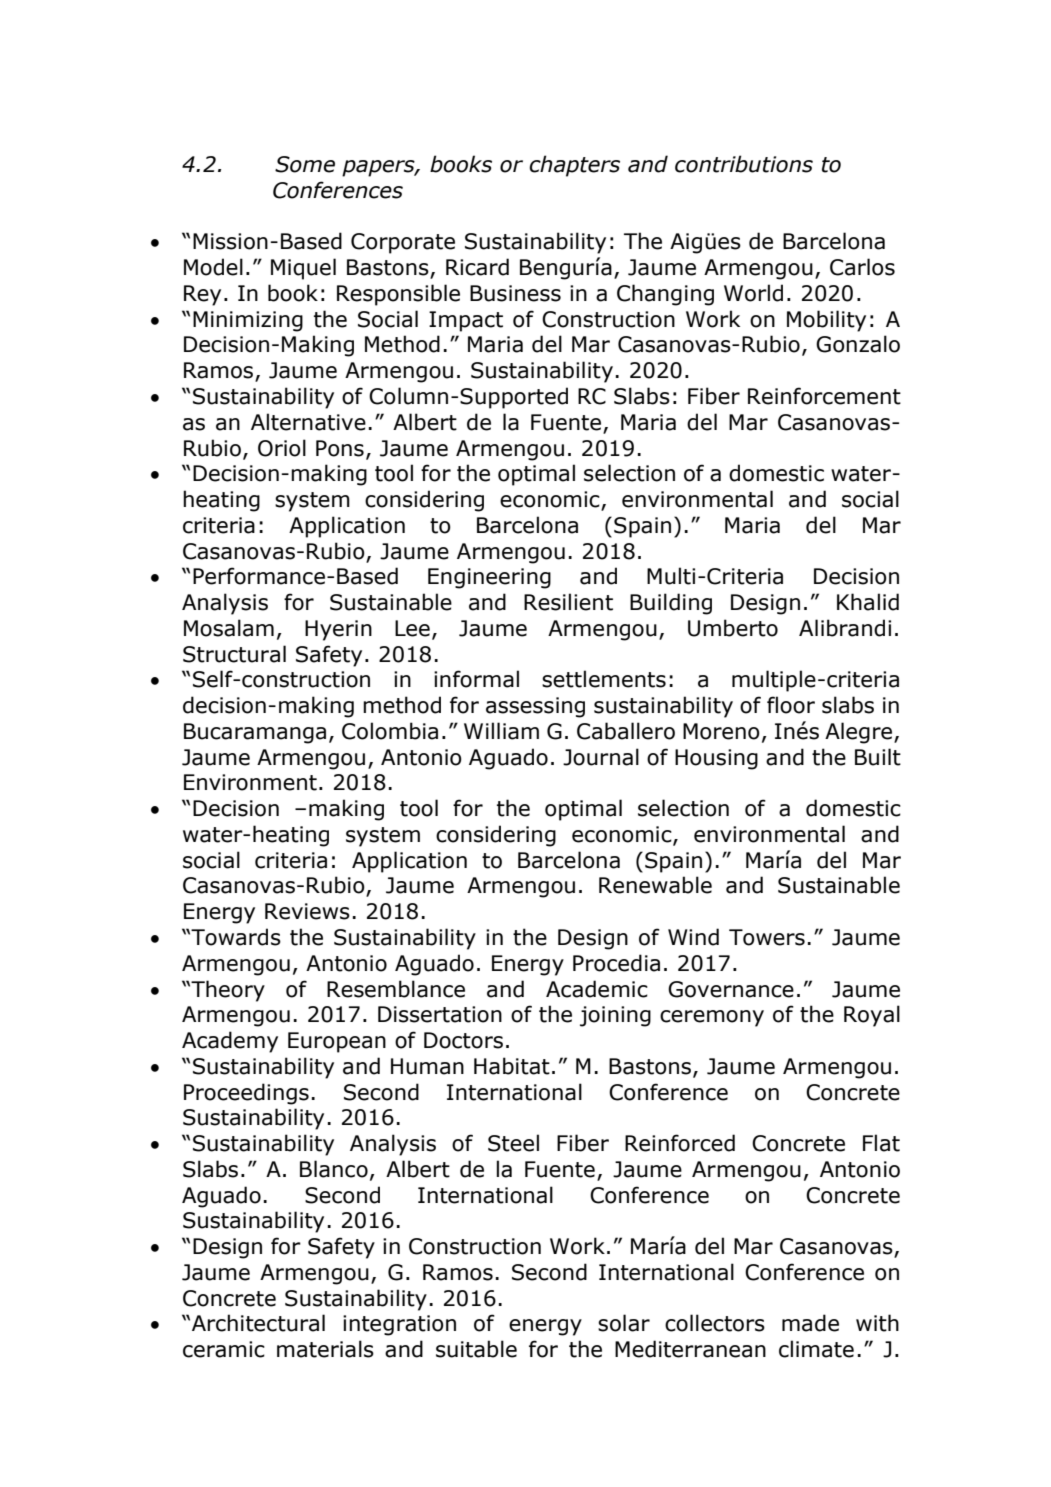 This document has width=1051, height=1487. Describe the element at coordinates (810, 1323) in the document. I see `made` at that location.
